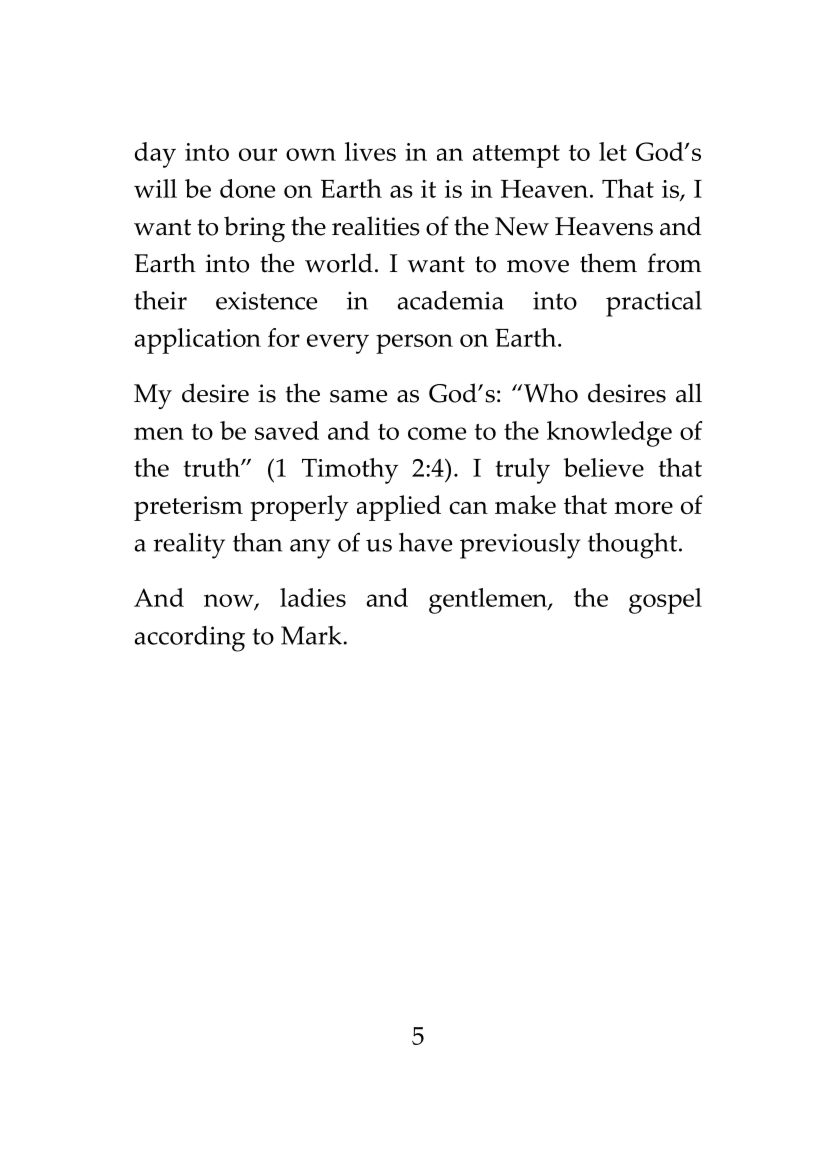 This image has width=836, height=1170. Describe the element at coordinates (189, 639) in the image. I see `according` at that location.
